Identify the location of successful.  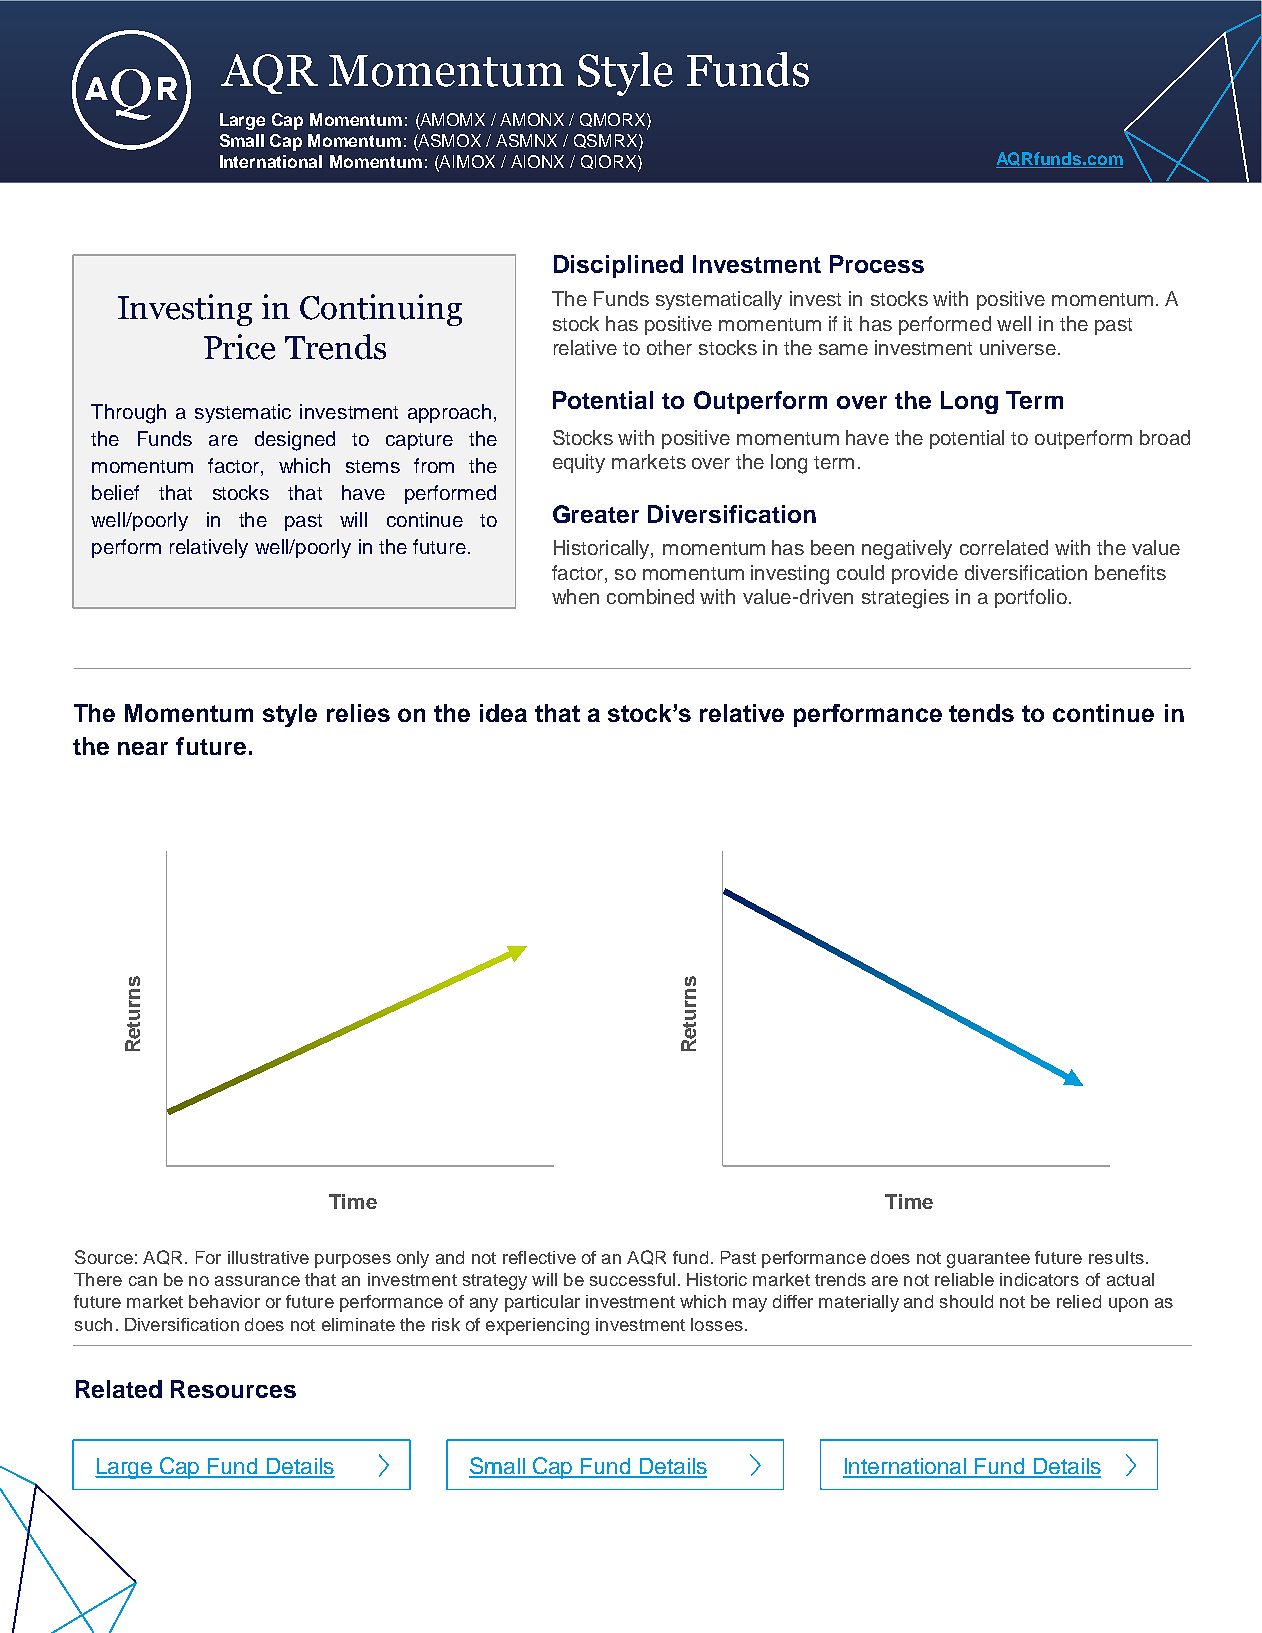
(632, 1279).
